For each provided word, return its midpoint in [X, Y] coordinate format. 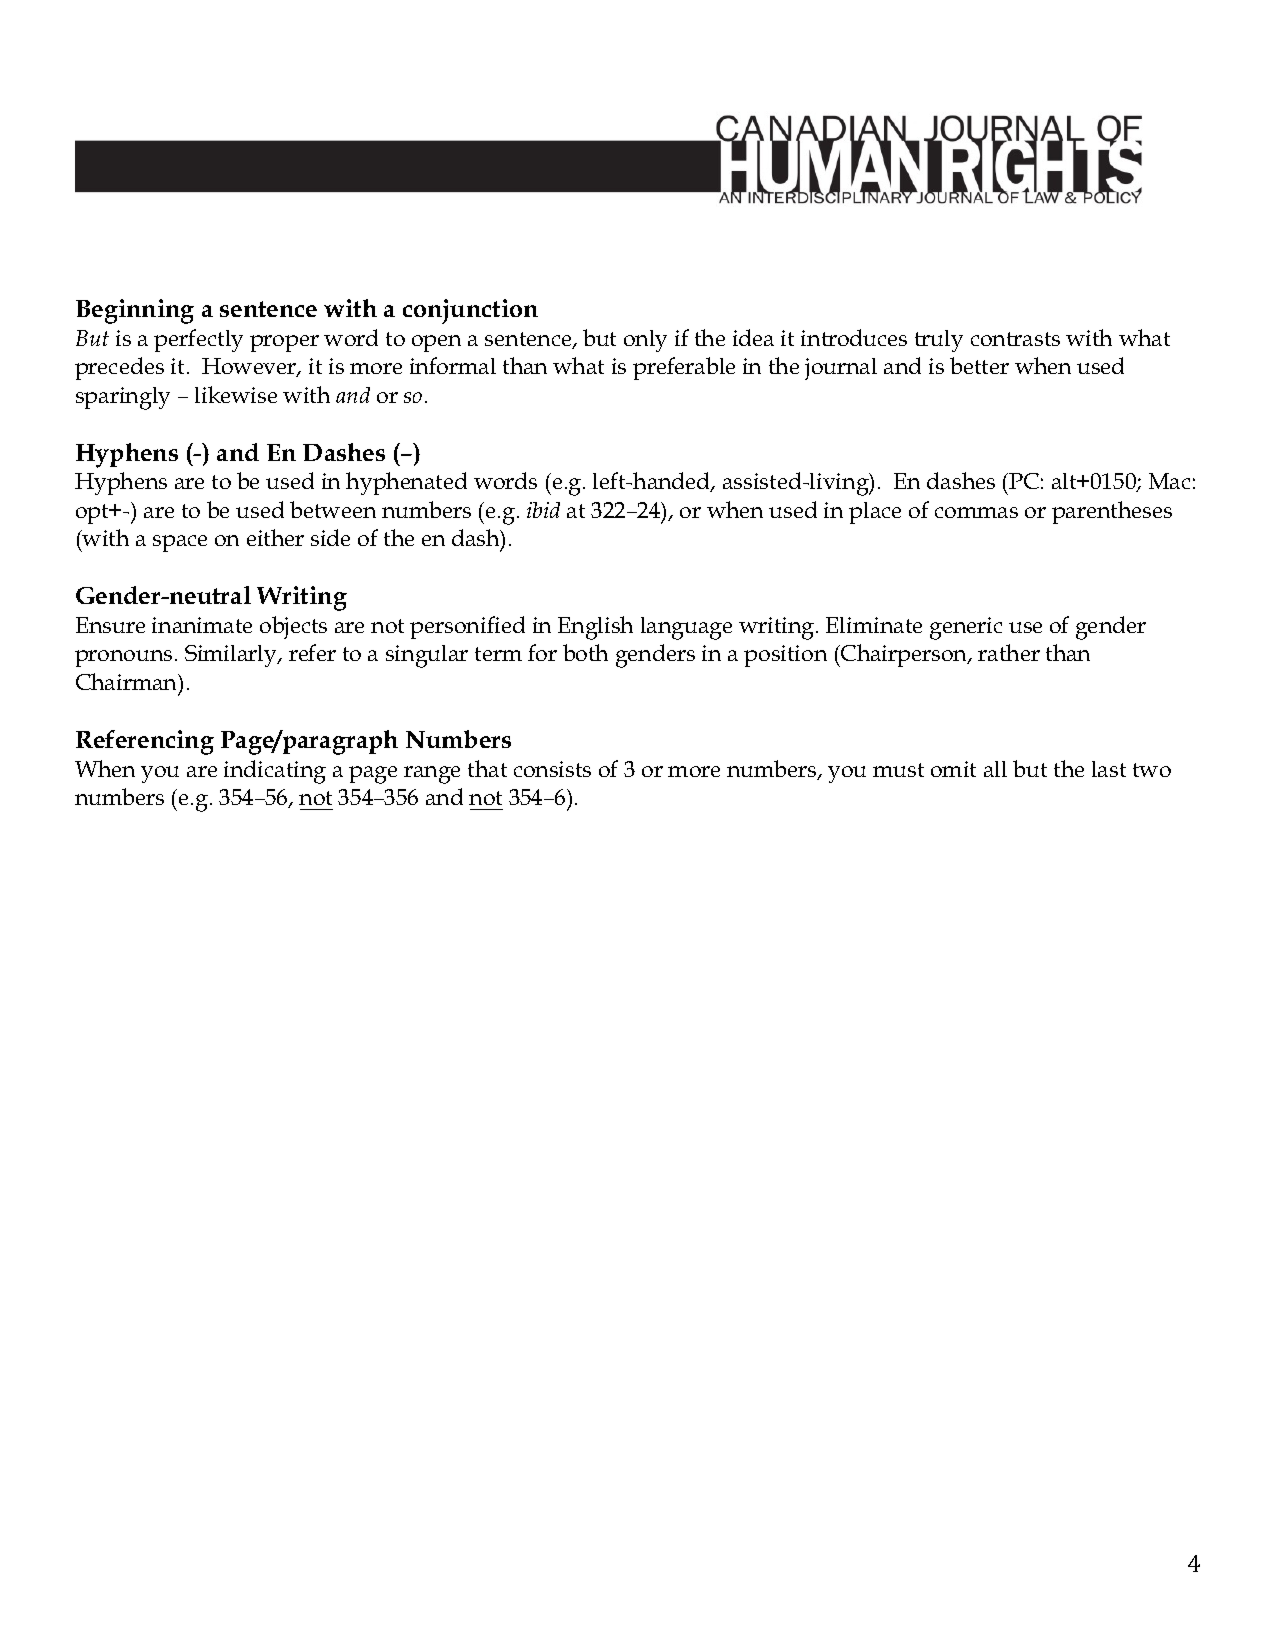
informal [453, 365]
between [333, 509]
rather [1009, 652]
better [979, 365]
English [595, 628]
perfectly [198, 340]
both [585, 652]
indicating [275, 772]
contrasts [1015, 339]
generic [966, 628]
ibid [543, 510]
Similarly [232, 656]
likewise [236, 394]
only [645, 341]
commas [976, 512]
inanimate [202, 625]
